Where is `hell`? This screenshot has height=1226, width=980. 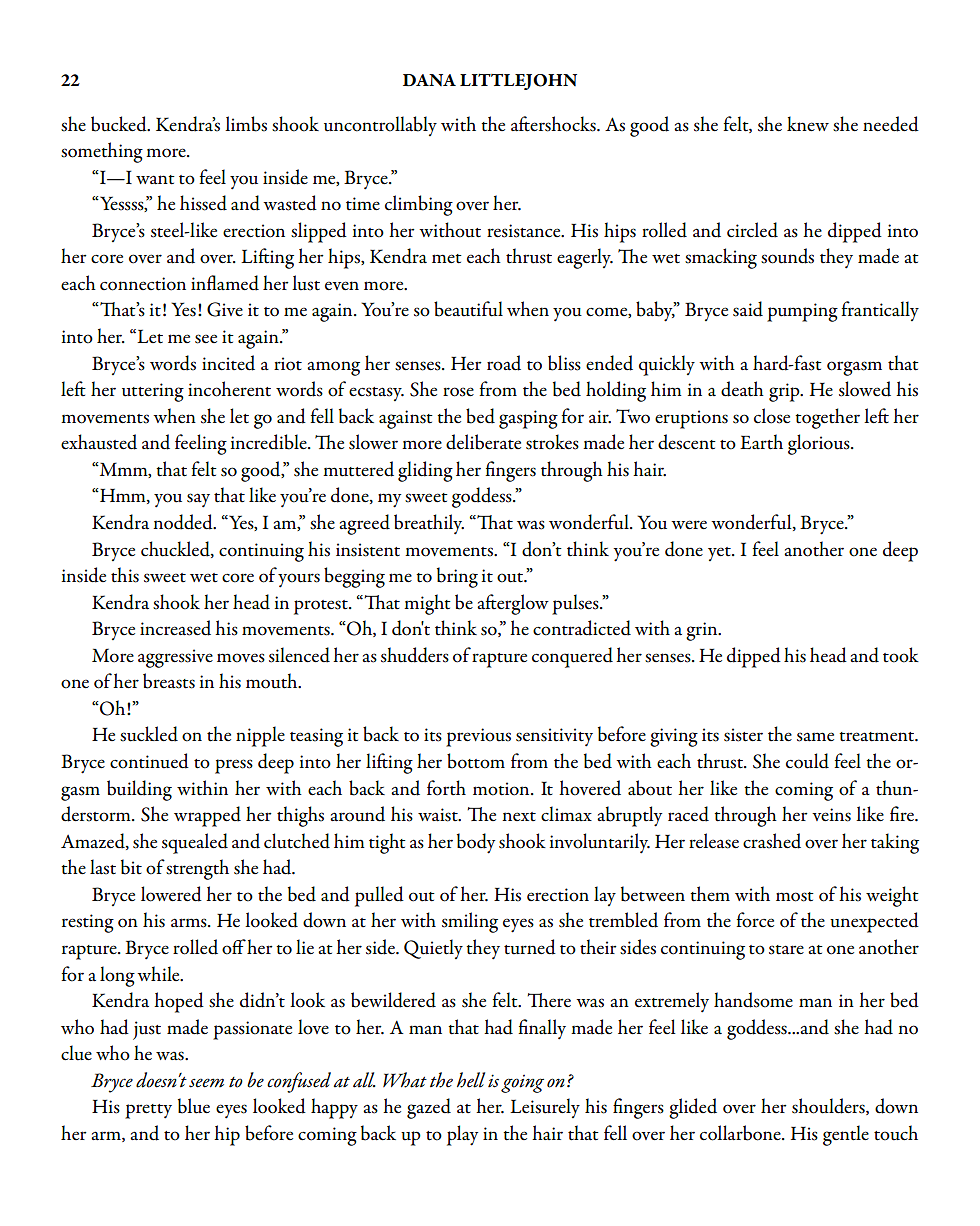 hell is located at coordinates (471, 1080).
